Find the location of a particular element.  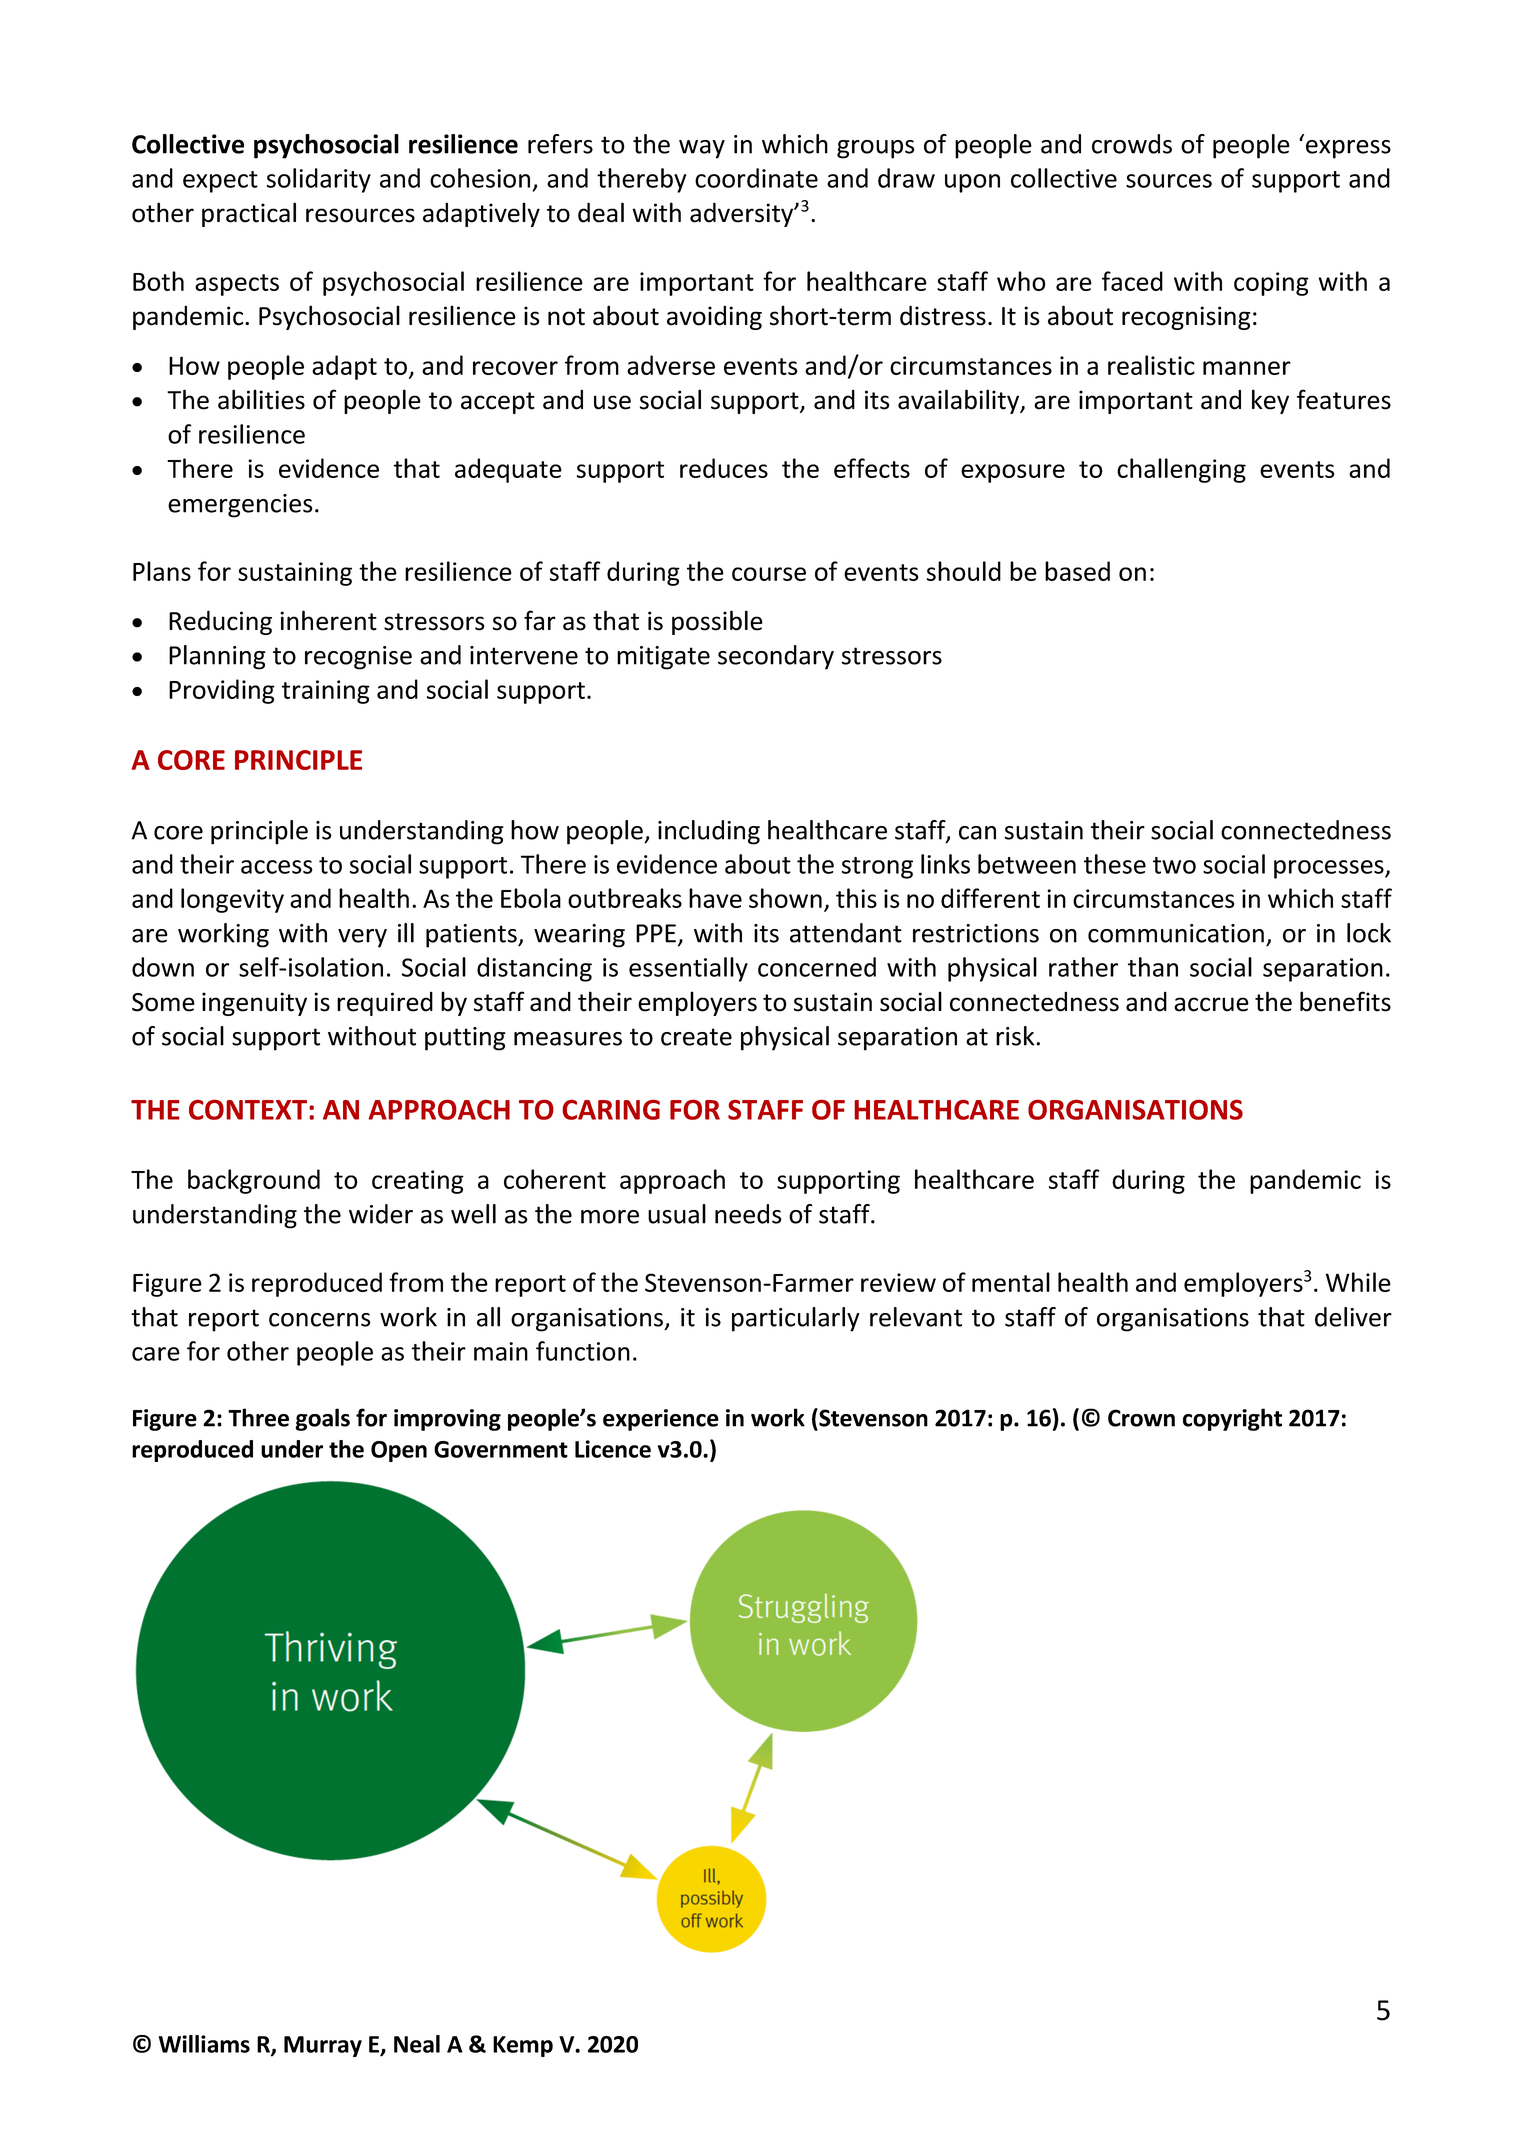

experience is located at coordinates (661, 1420).
